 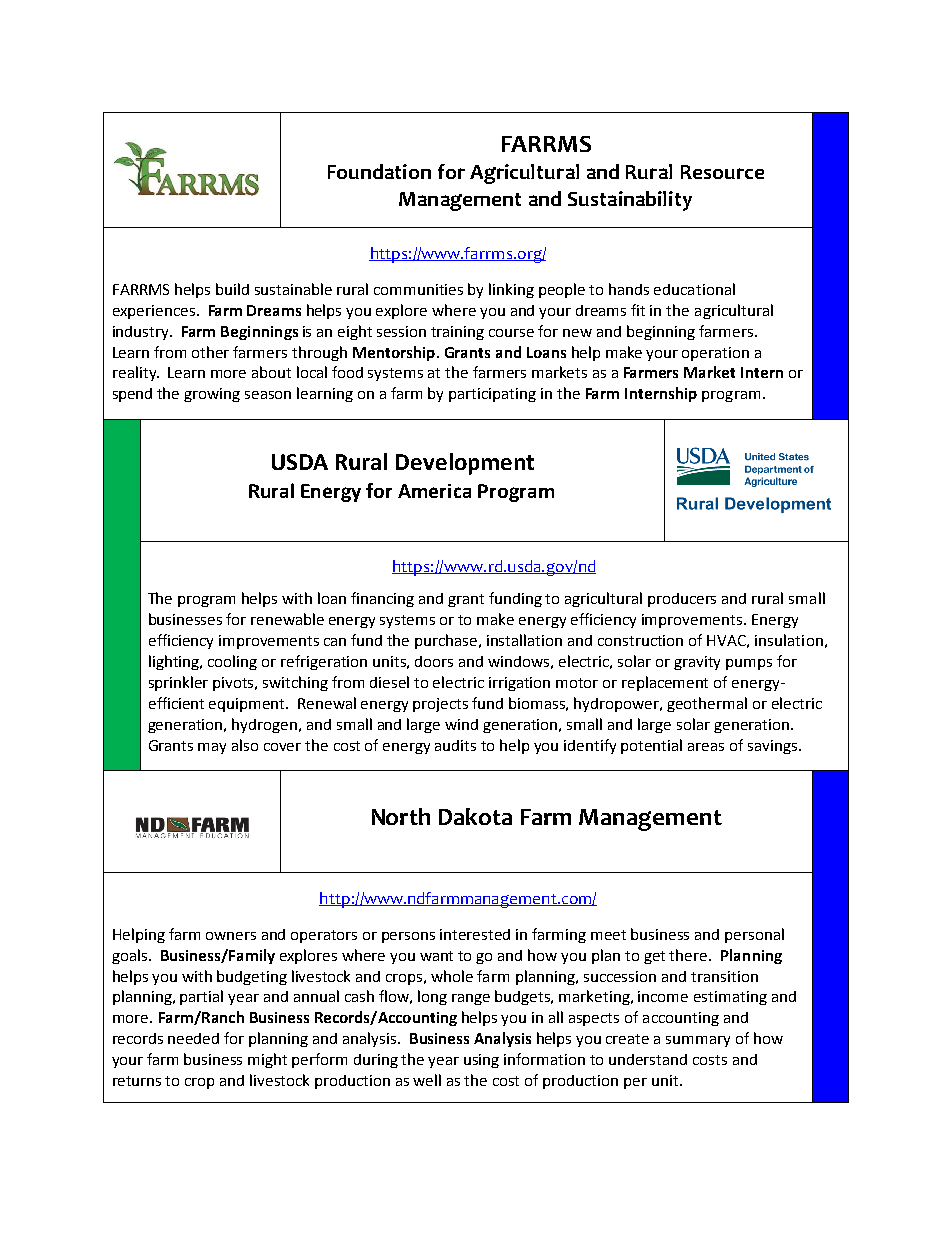 I want to click on summary, so click(x=698, y=1041).
